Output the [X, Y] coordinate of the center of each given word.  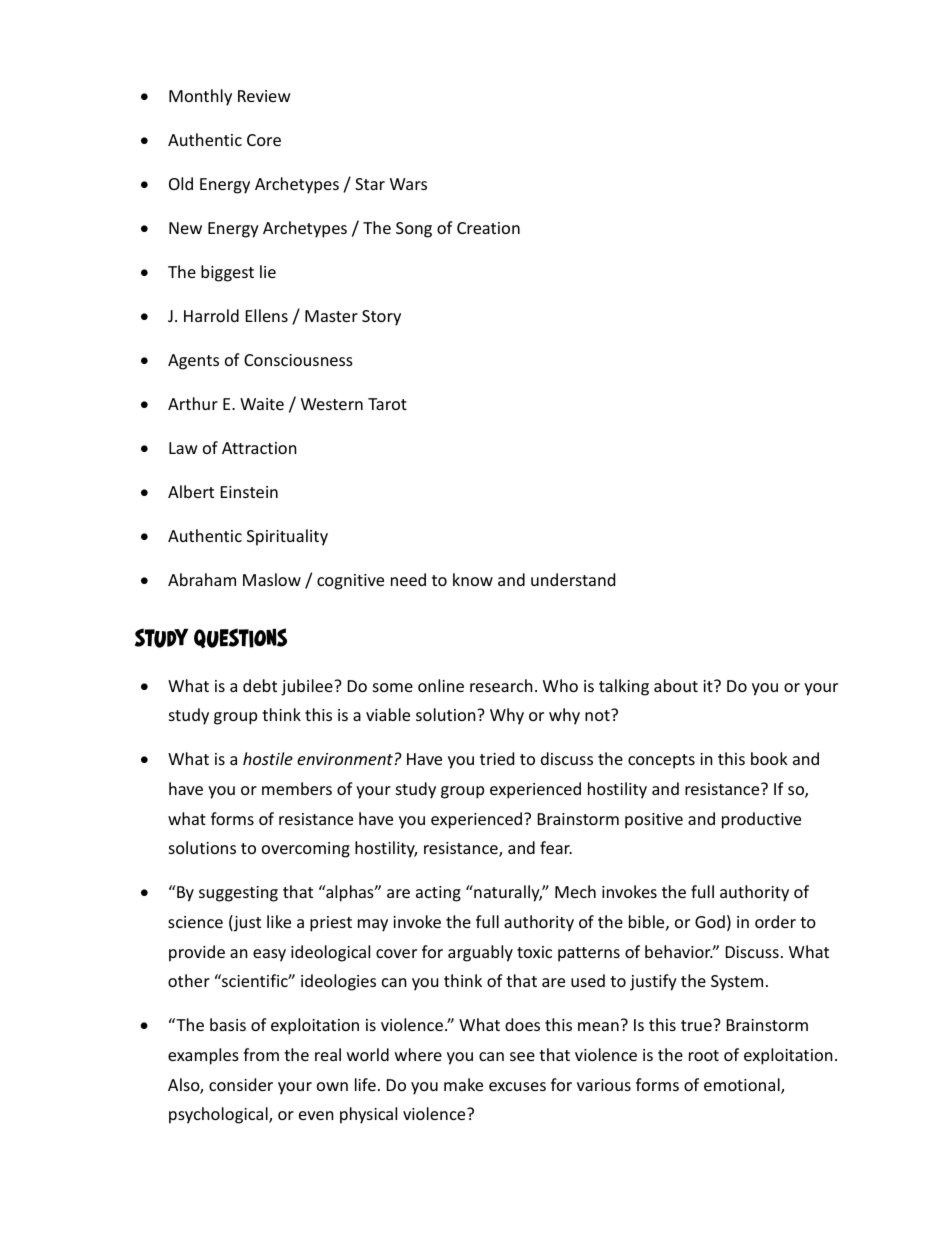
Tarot [387, 404]
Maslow [272, 579]
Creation [488, 228]
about [676, 685]
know [473, 579]
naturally [507, 893]
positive [654, 821]
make [463, 1084]
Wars [408, 184]
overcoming [306, 850]
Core [264, 140]
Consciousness [298, 360]
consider [241, 1084]
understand [573, 579]
